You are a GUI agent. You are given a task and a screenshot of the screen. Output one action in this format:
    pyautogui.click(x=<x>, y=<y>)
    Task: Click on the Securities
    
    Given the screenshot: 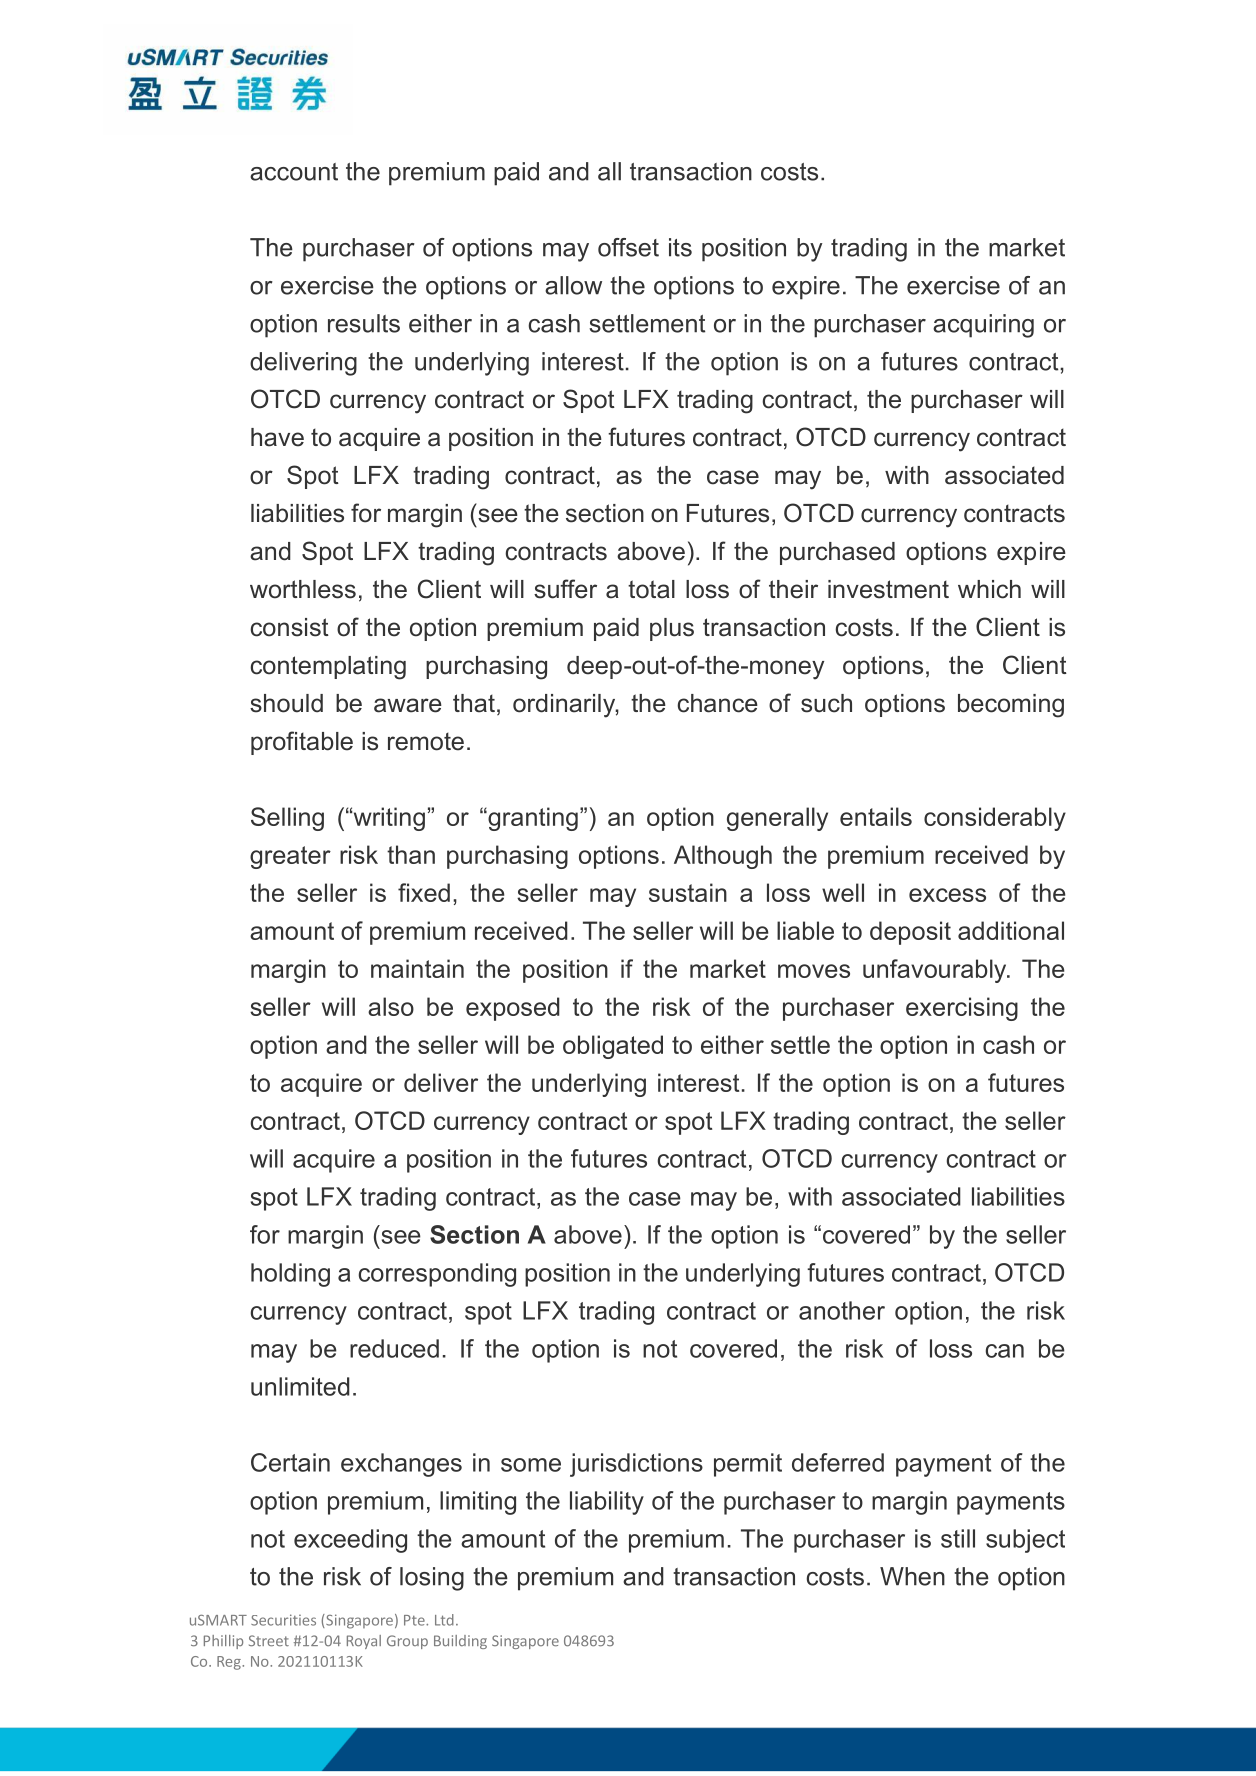 What is the action you would take?
    pyautogui.click(x=283, y=1620)
